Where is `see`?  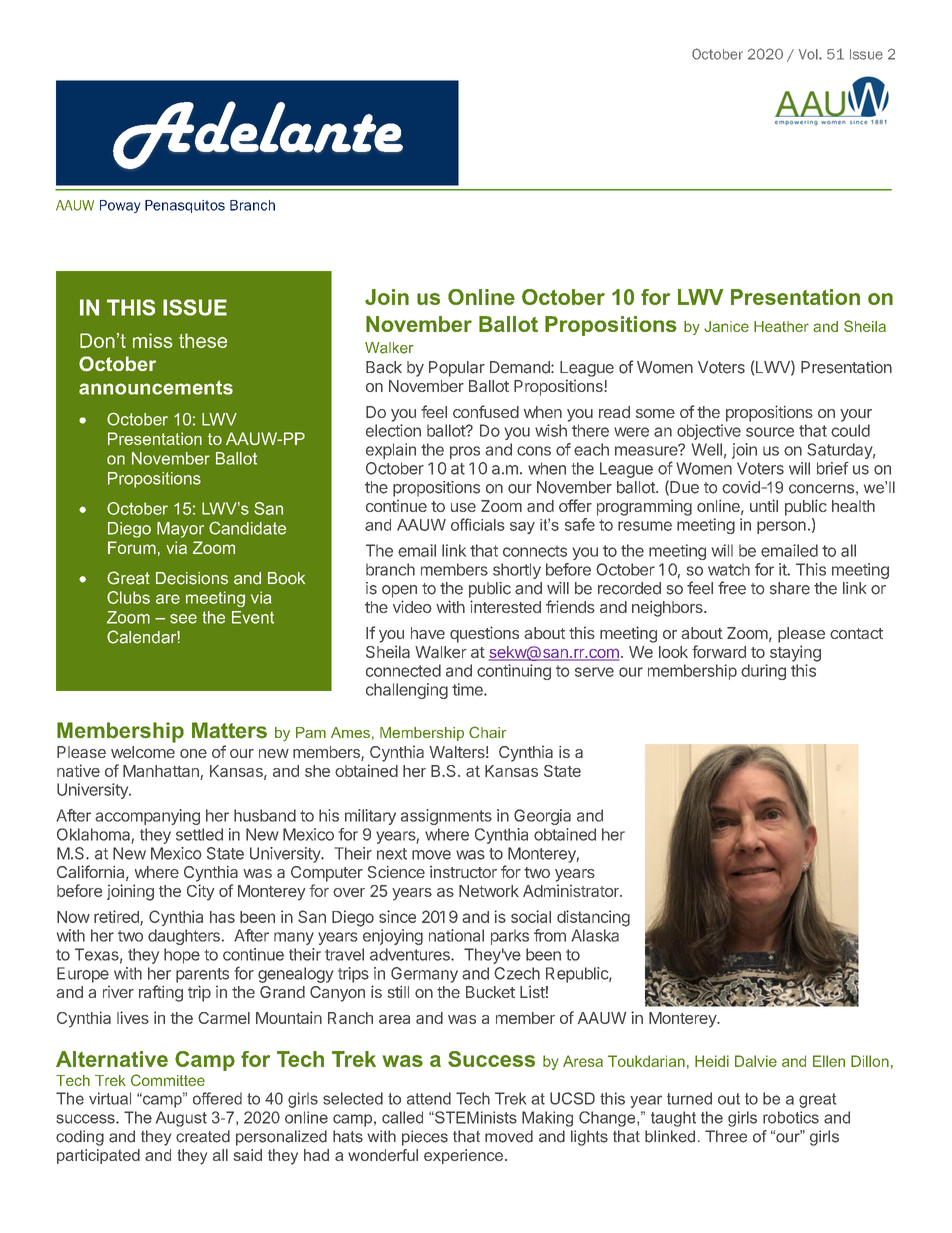
see is located at coordinates (183, 619).
